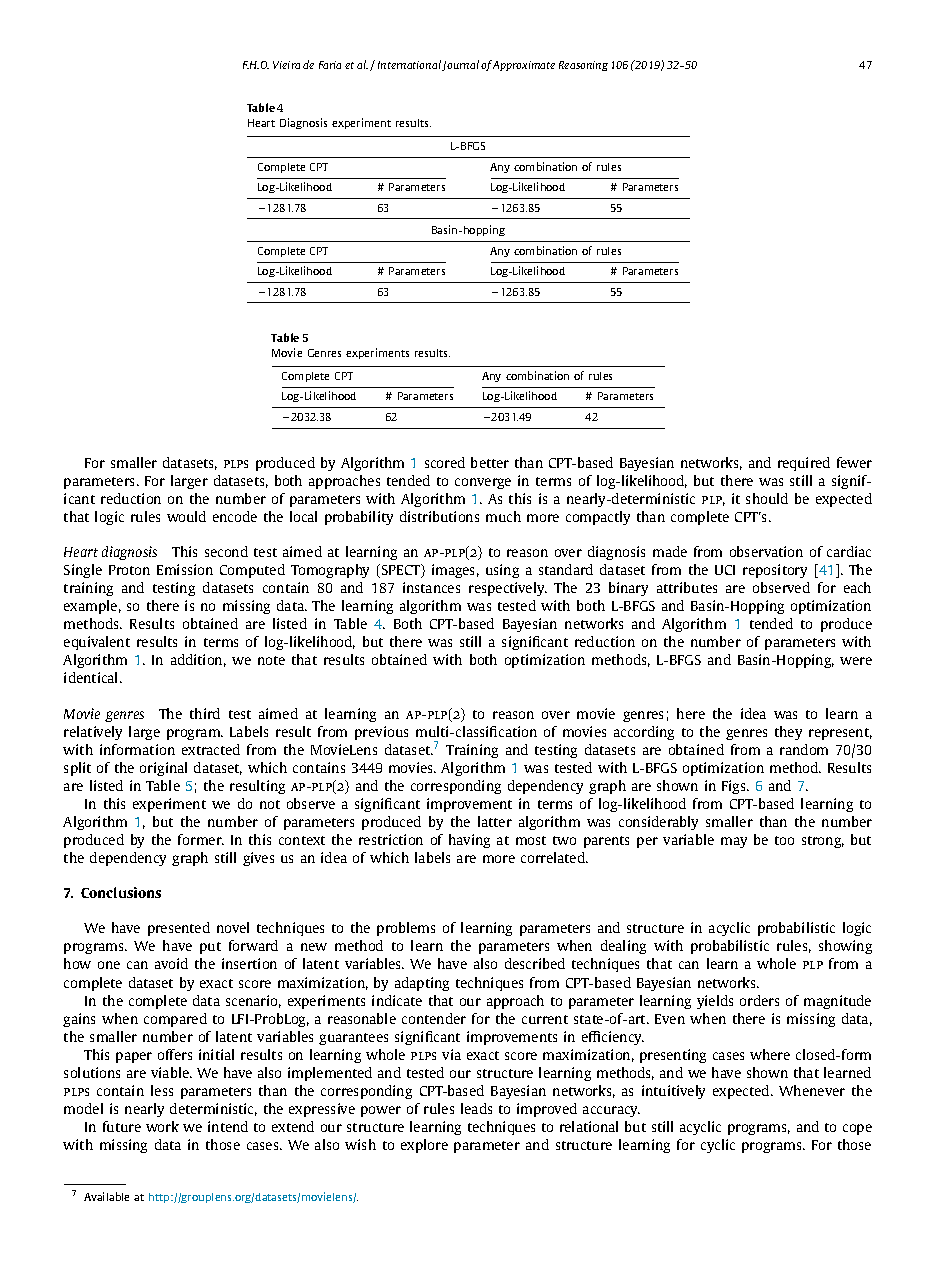 This image has width=944, height=1288. Describe the element at coordinates (286, 65) in the image. I see `Vieira` at that location.
